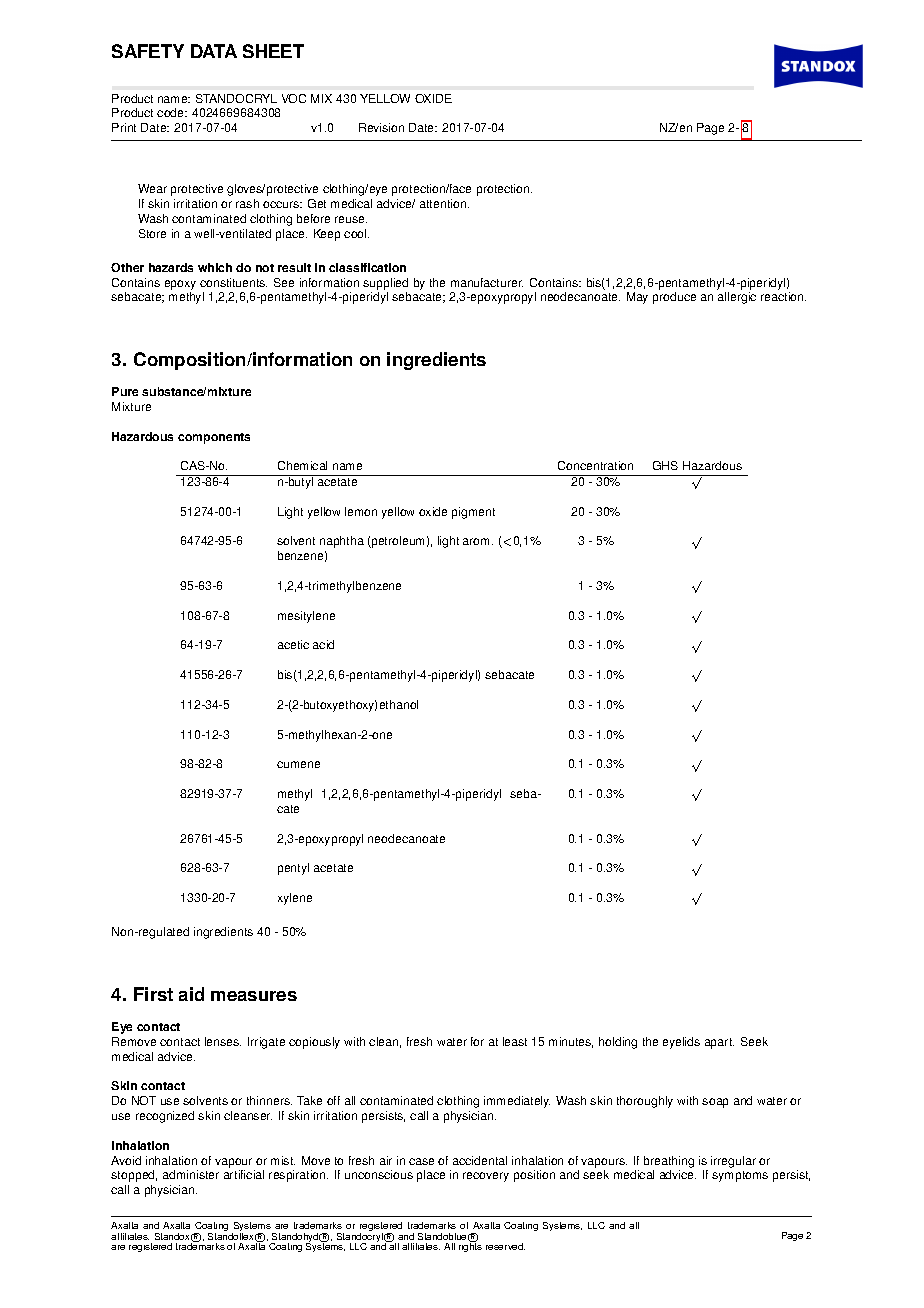 This page has width=924, height=1308. What do you see at coordinates (214, 438) in the page?
I see `components` at bounding box center [214, 438].
